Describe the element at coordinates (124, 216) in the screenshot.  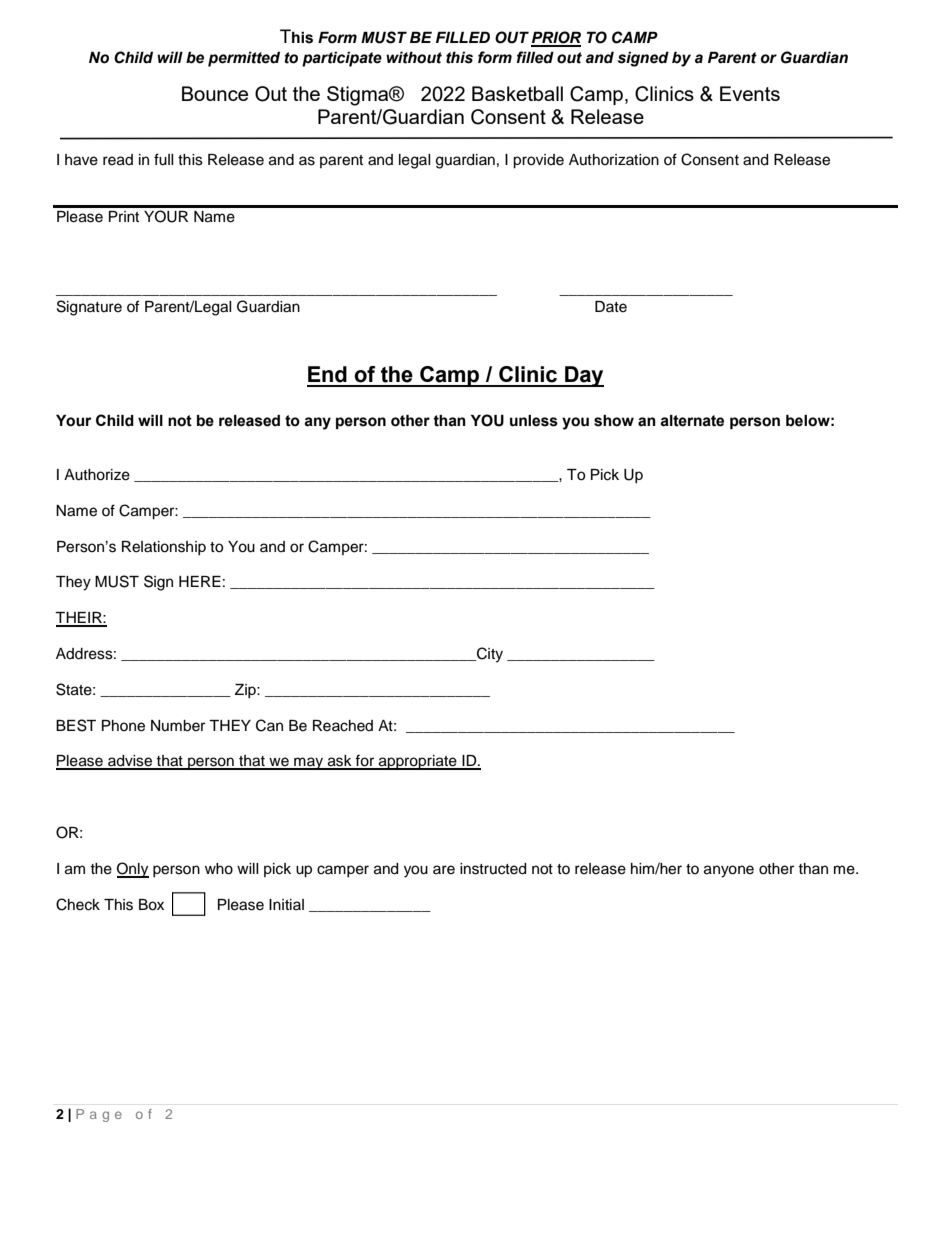
I see `Print` at that location.
